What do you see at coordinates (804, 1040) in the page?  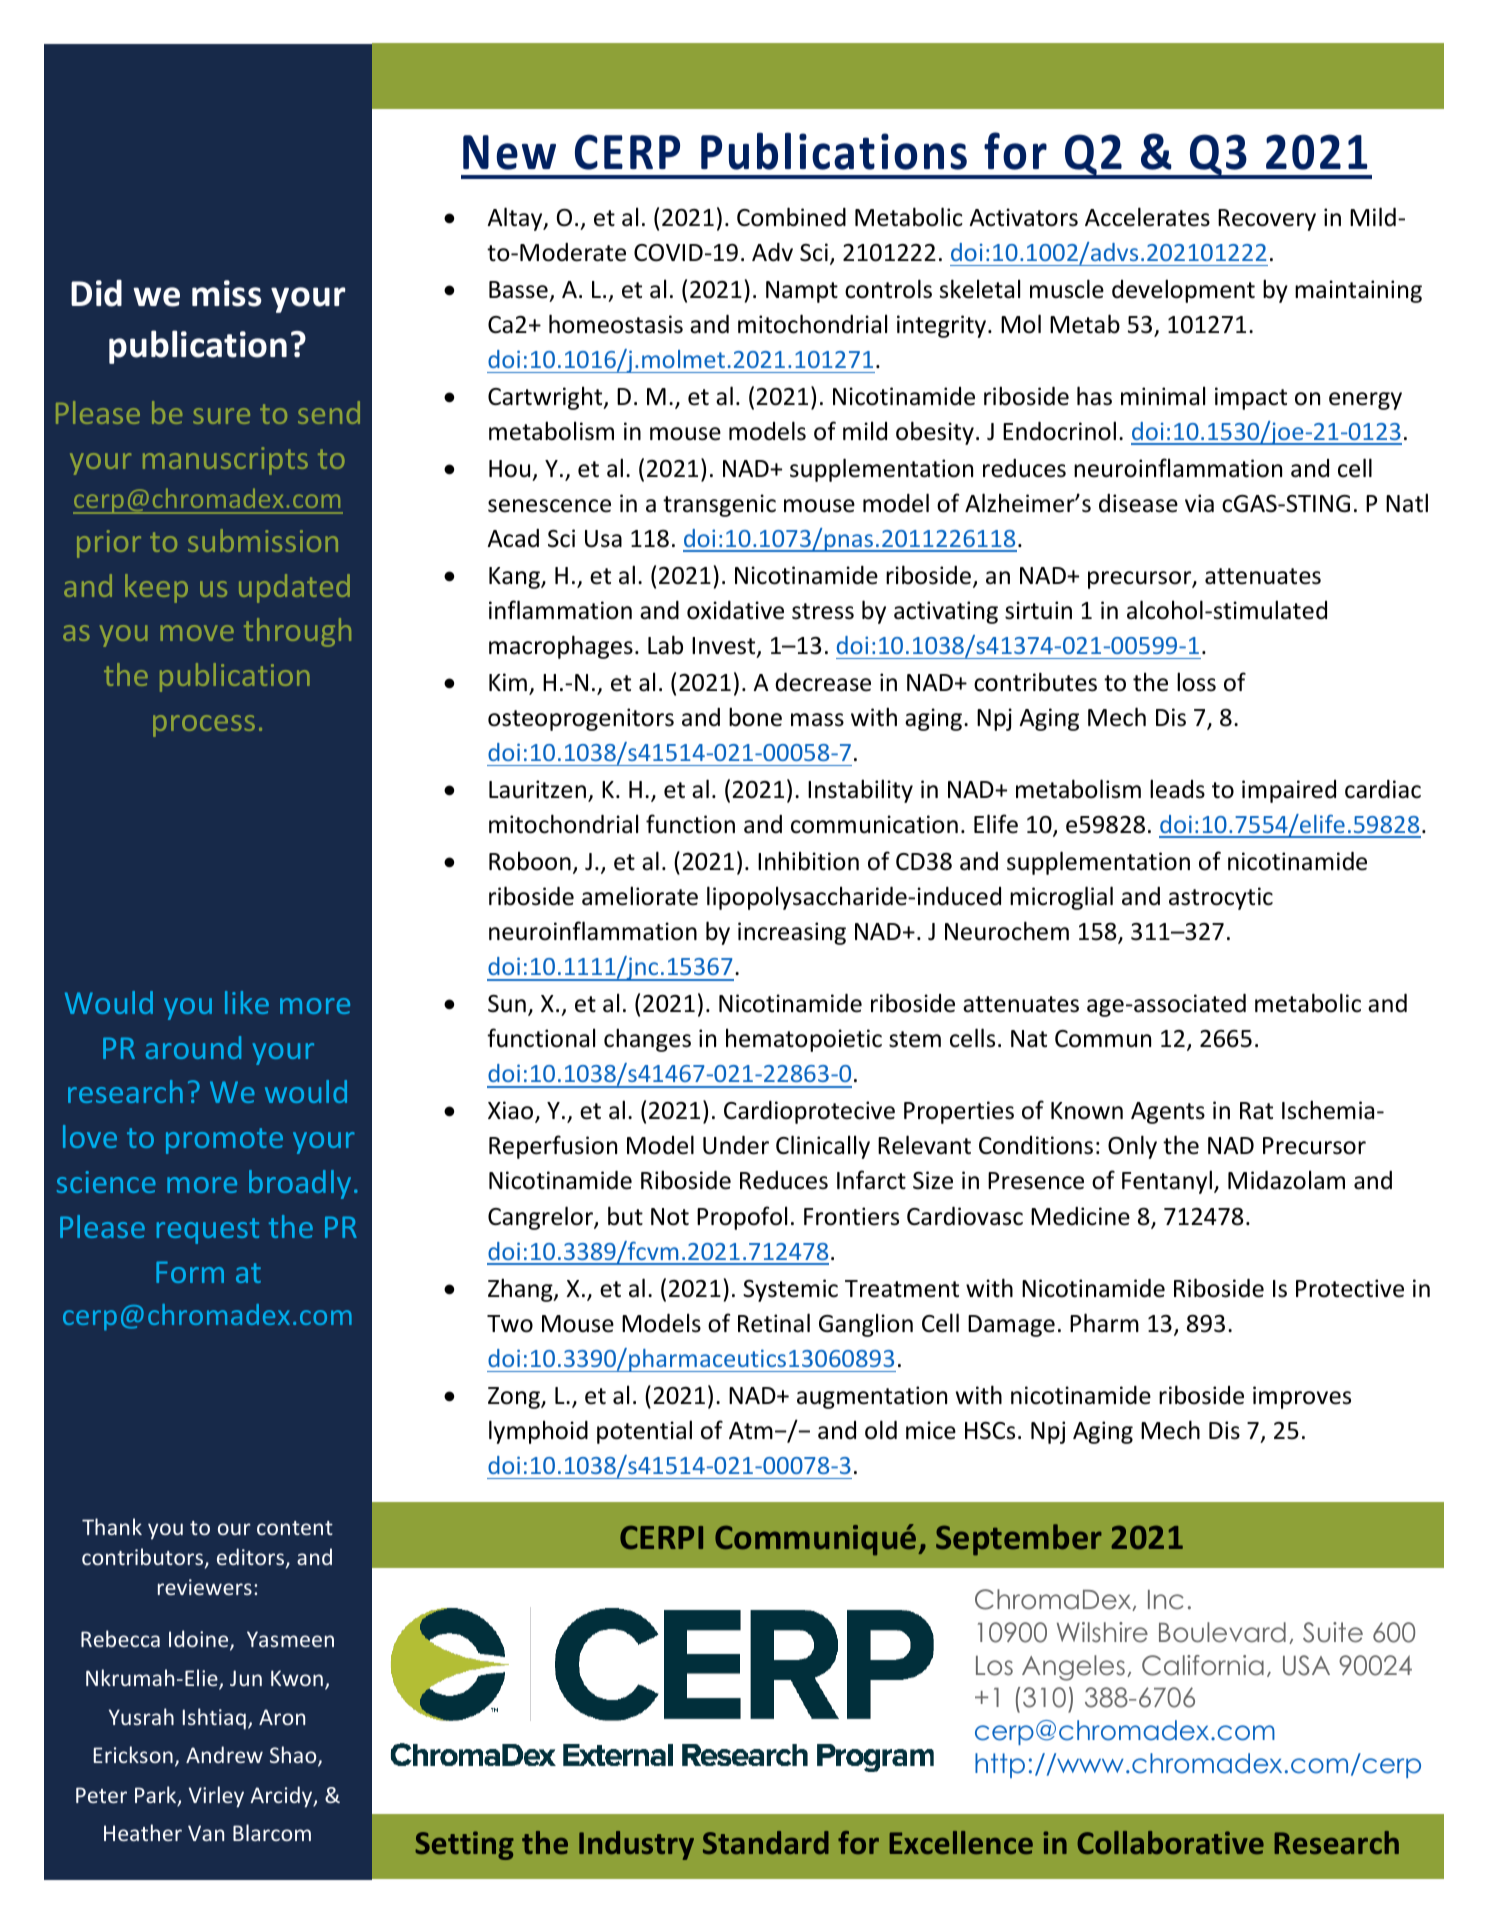 I see `hematopoietic` at bounding box center [804, 1040].
